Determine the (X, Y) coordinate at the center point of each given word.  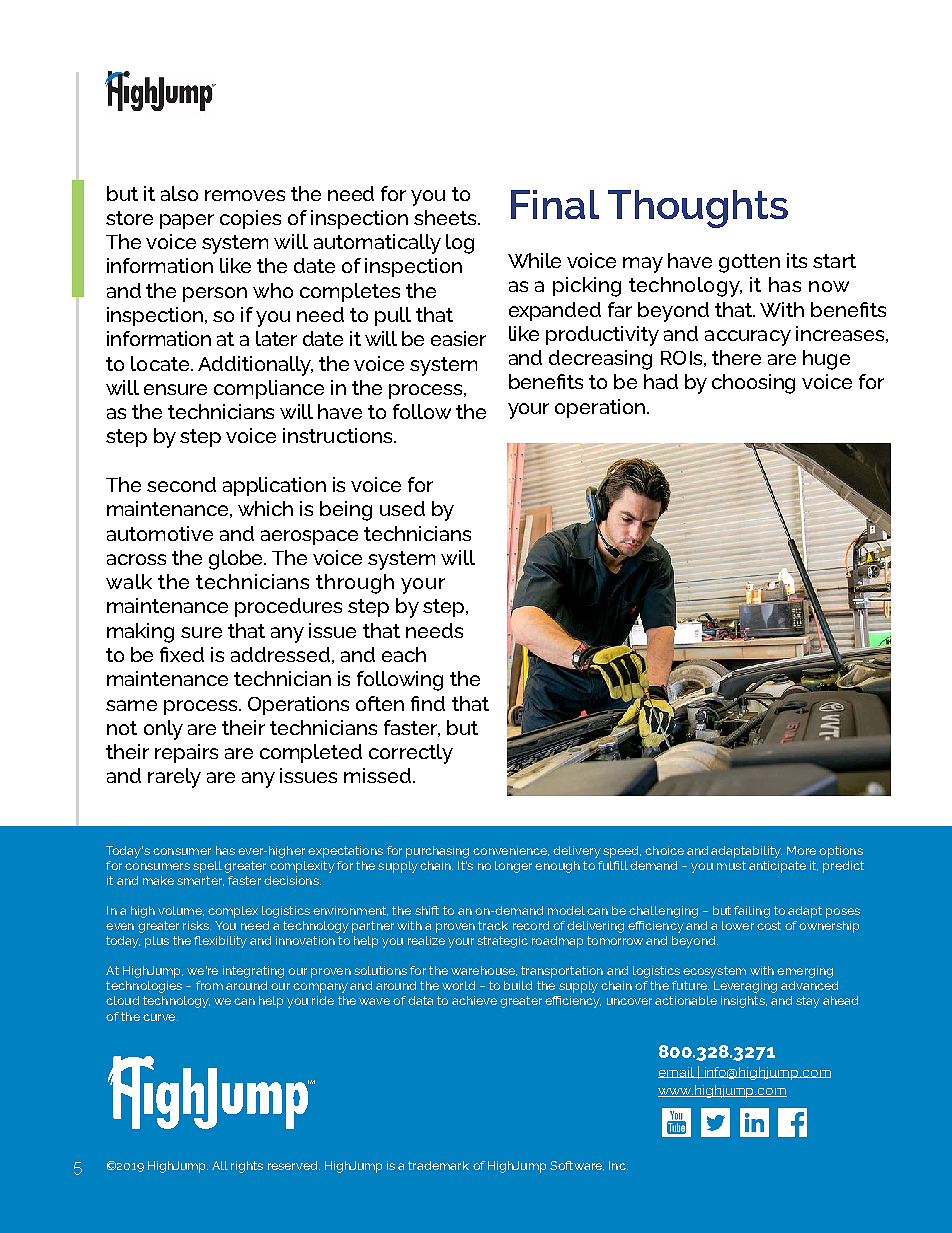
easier (458, 338)
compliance (269, 389)
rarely (174, 778)
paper (187, 221)
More (801, 850)
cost (769, 925)
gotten (749, 263)
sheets (446, 217)
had (661, 381)
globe (237, 560)
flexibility (220, 942)
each (404, 654)
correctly (411, 754)
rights (247, 1167)
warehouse (484, 971)
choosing (753, 384)
